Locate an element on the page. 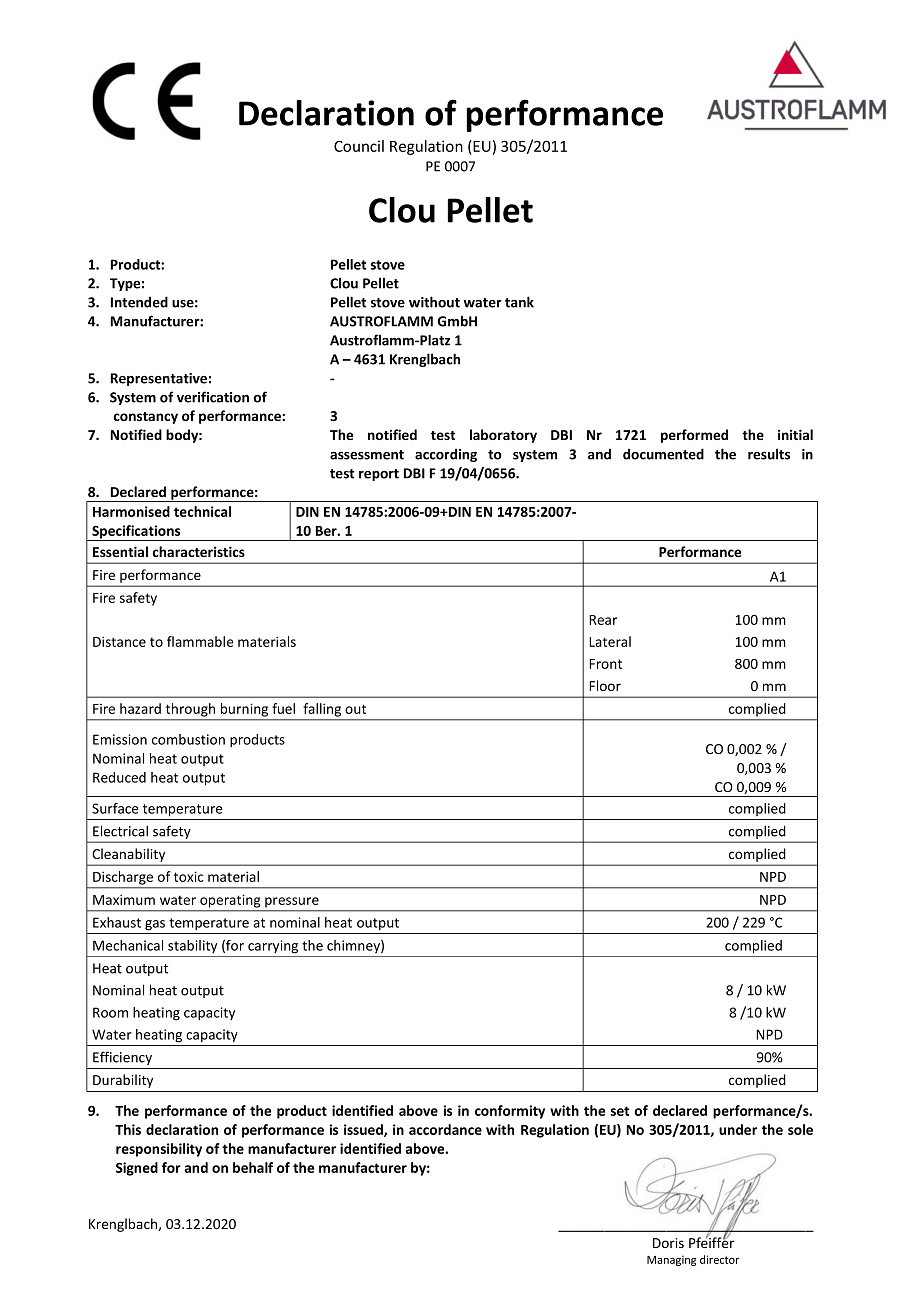 This page has height=1308, width=924. according is located at coordinates (446, 455).
